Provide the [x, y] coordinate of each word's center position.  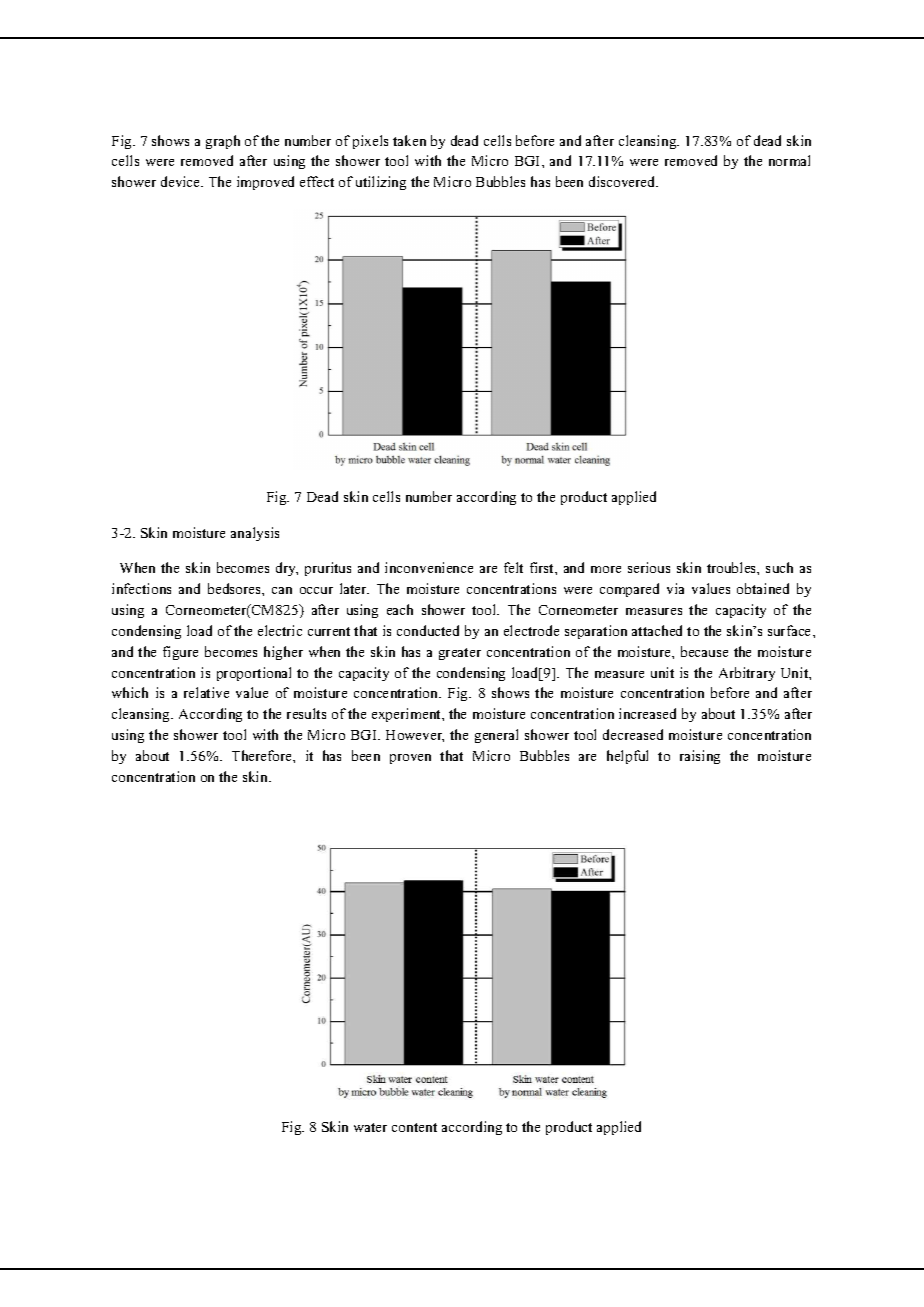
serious [649, 567]
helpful [627, 757]
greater [460, 654]
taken [409, 140]
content [414, 1127]
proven [410, 759]
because [704, 651]
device [182, 181]
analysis [255, 534]
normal [789, 160]
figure [180, 653]
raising [700, 757]
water [370, 1127]
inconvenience [429, 567]
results [306, 713]
